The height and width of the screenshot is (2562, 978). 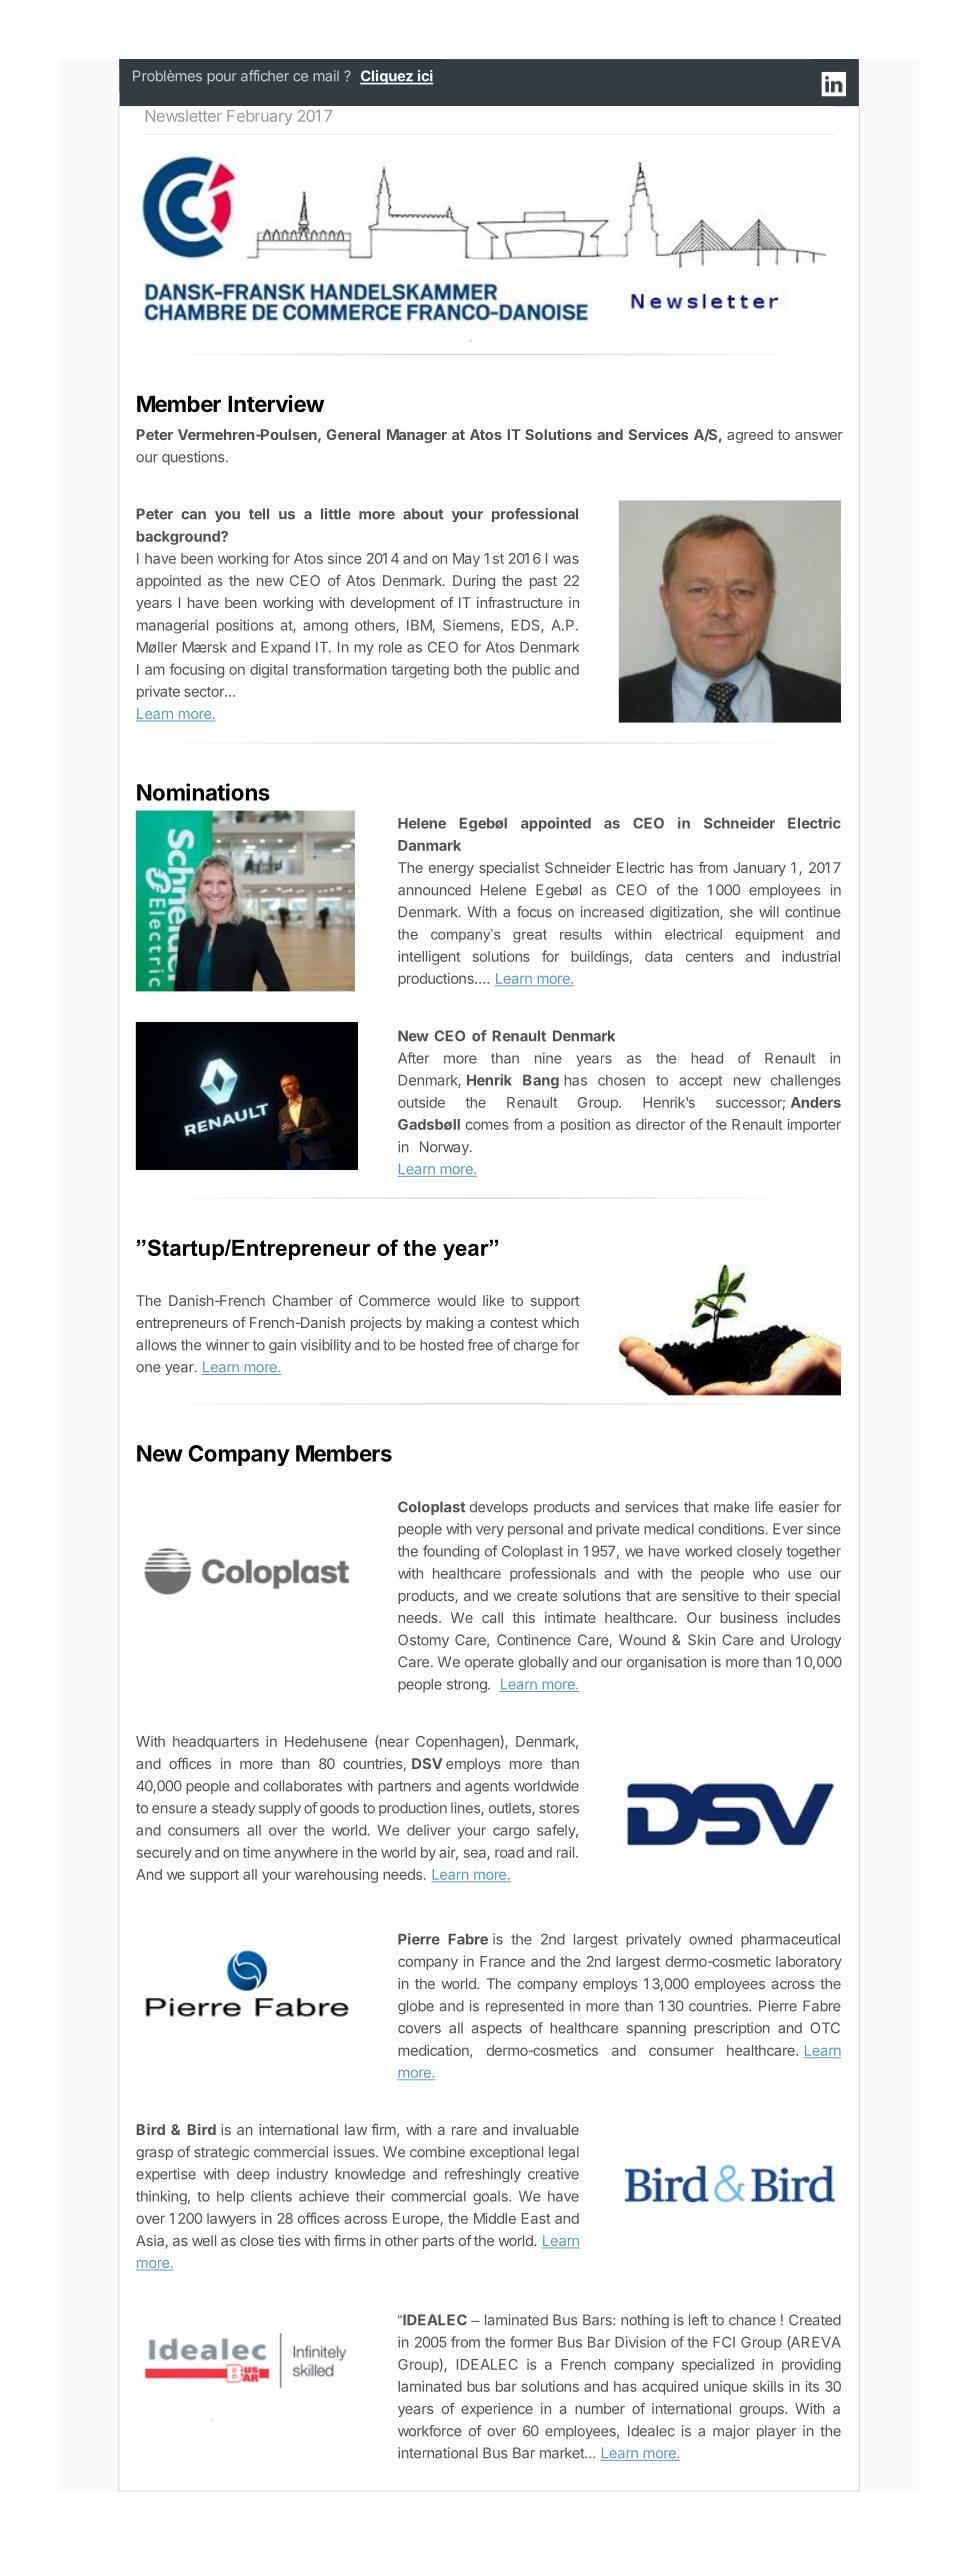 What do you see at coordinates (474, 582) in the screenshot?
I see `During` at bounding box center [474, 582].
